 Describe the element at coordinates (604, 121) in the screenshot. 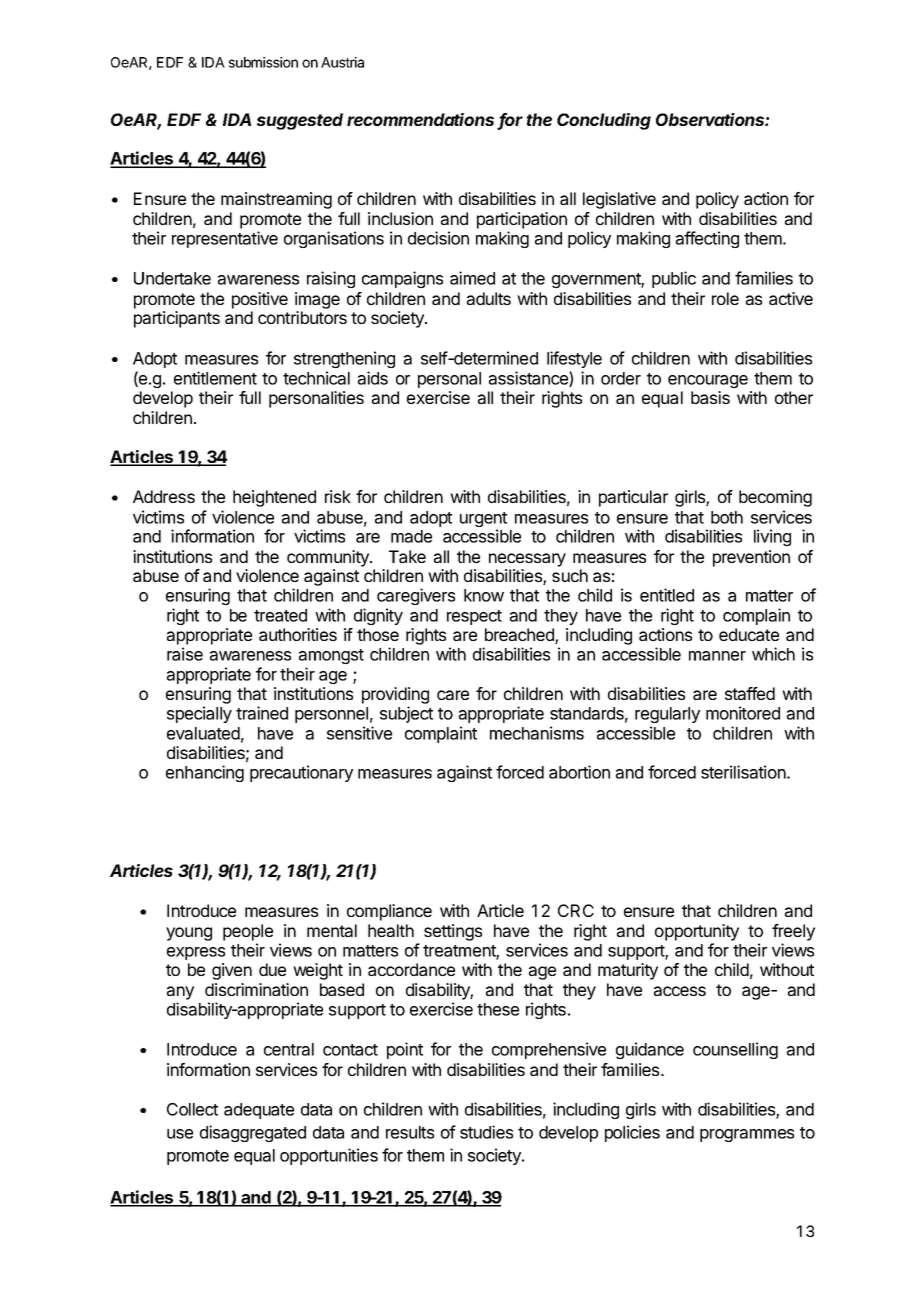

I see `Concluding` at that location.
